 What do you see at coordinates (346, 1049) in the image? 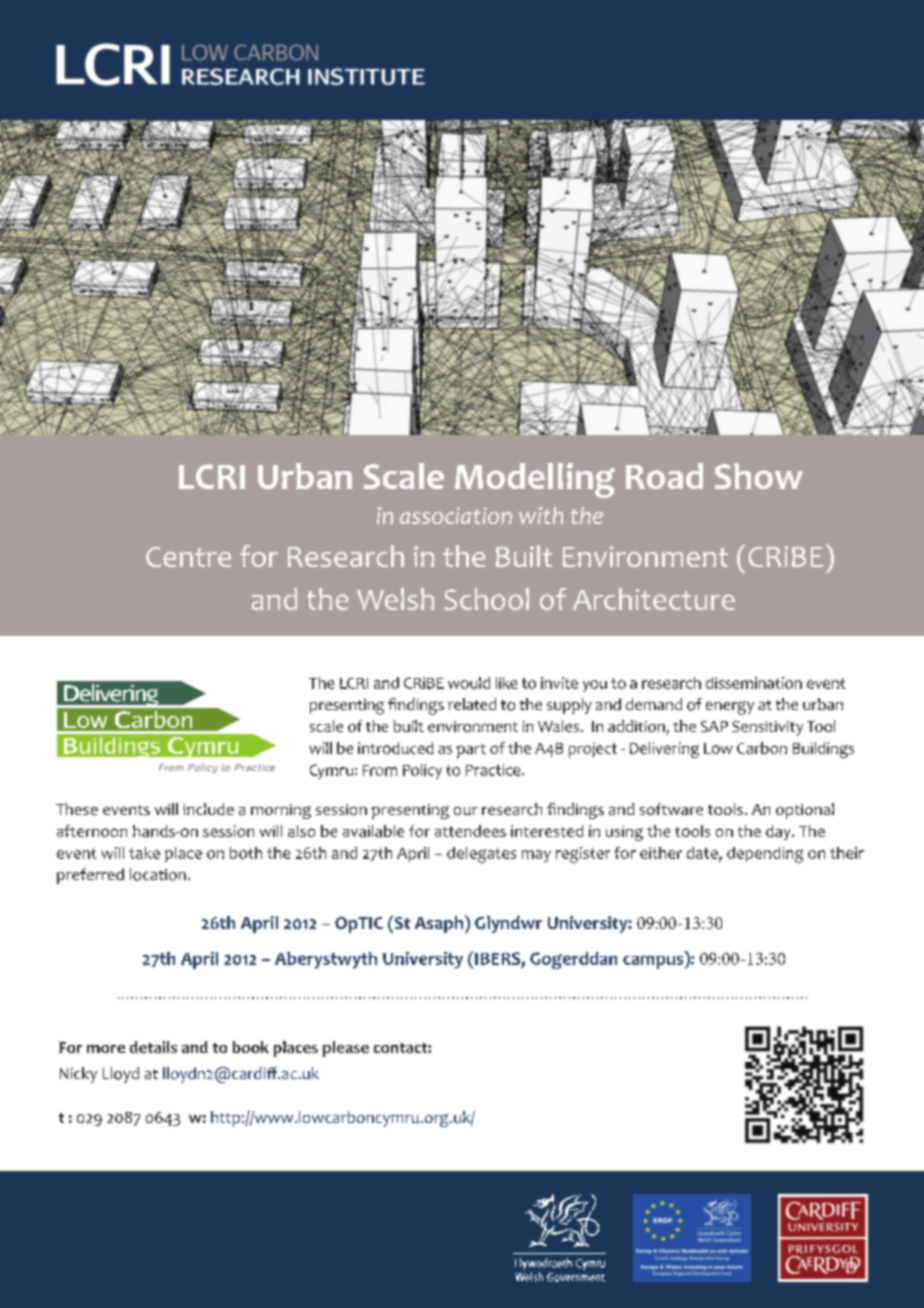
I see `please` at bounding box center [346, 1049].
